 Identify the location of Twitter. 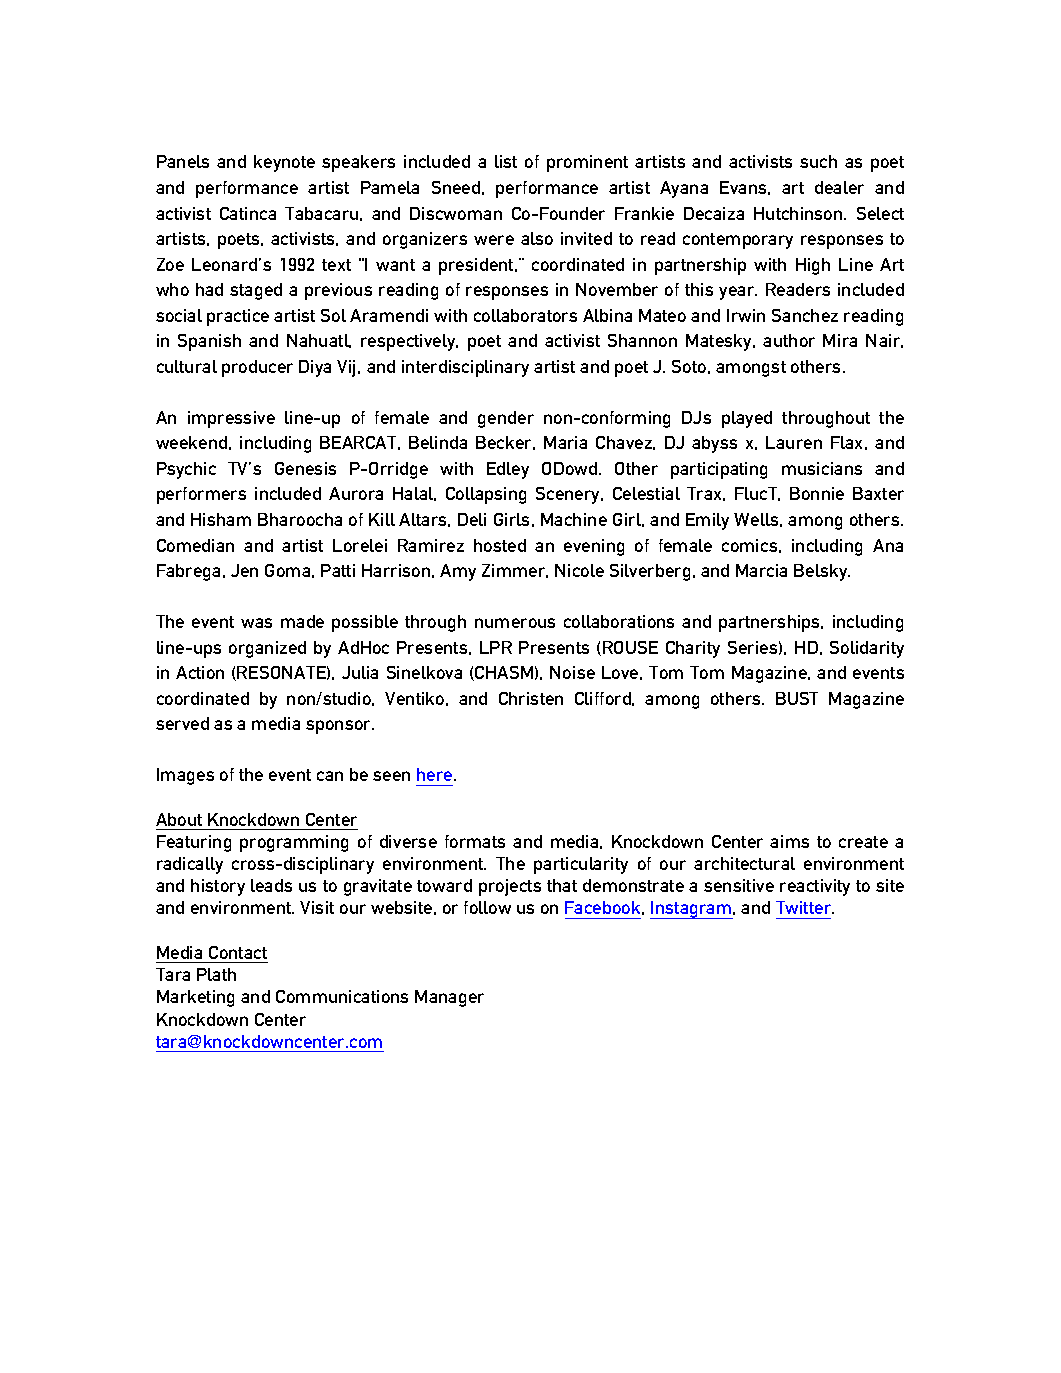
(805, 907).
